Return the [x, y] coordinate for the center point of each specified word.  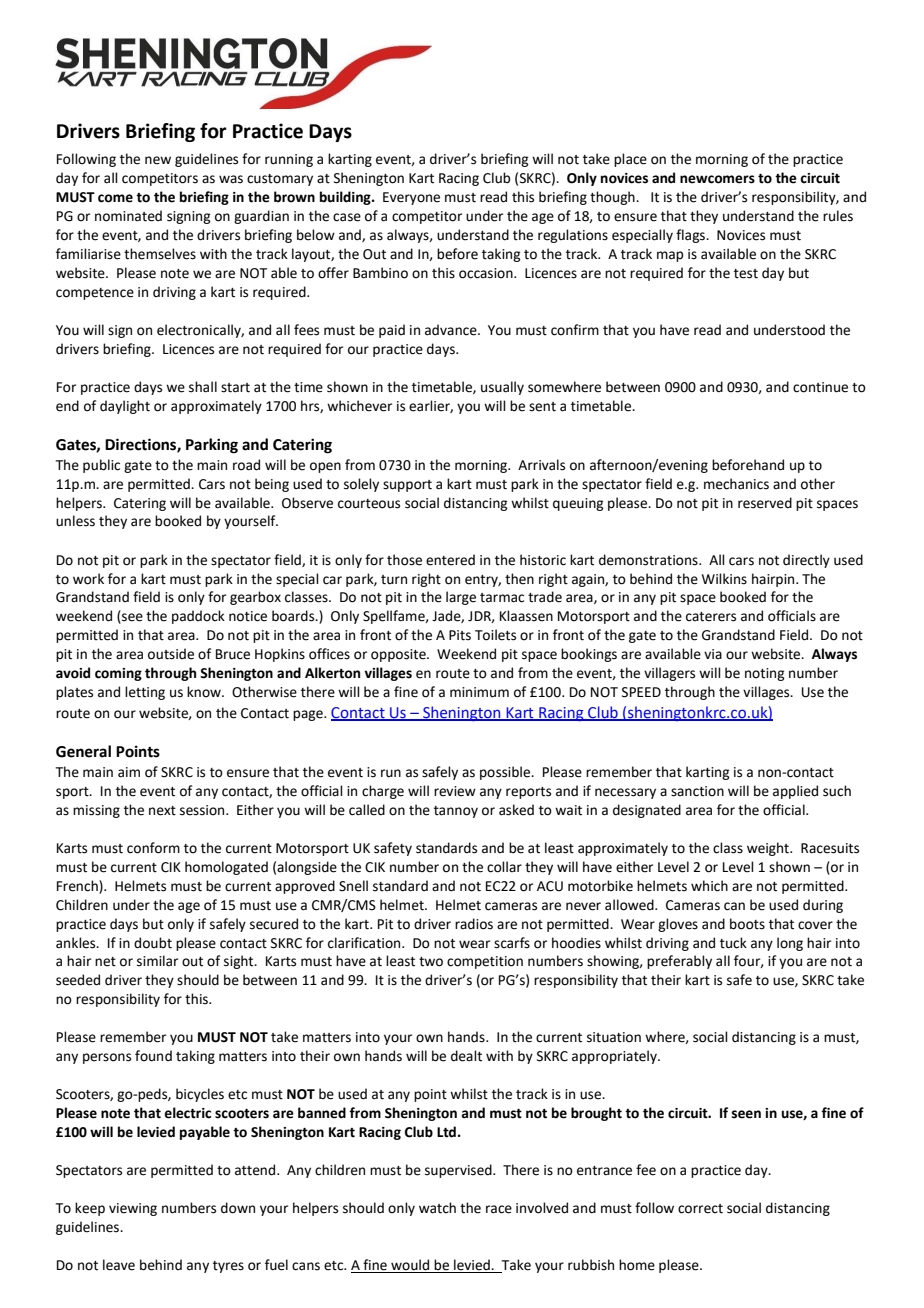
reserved [765, 503]
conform [153, 848]
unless [75, 521]
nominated [128, 216]
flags [692, 236]
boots [747, 924]
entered [450, 560]
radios [474, 924]
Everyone [411, 198]
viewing [133, 1209]
